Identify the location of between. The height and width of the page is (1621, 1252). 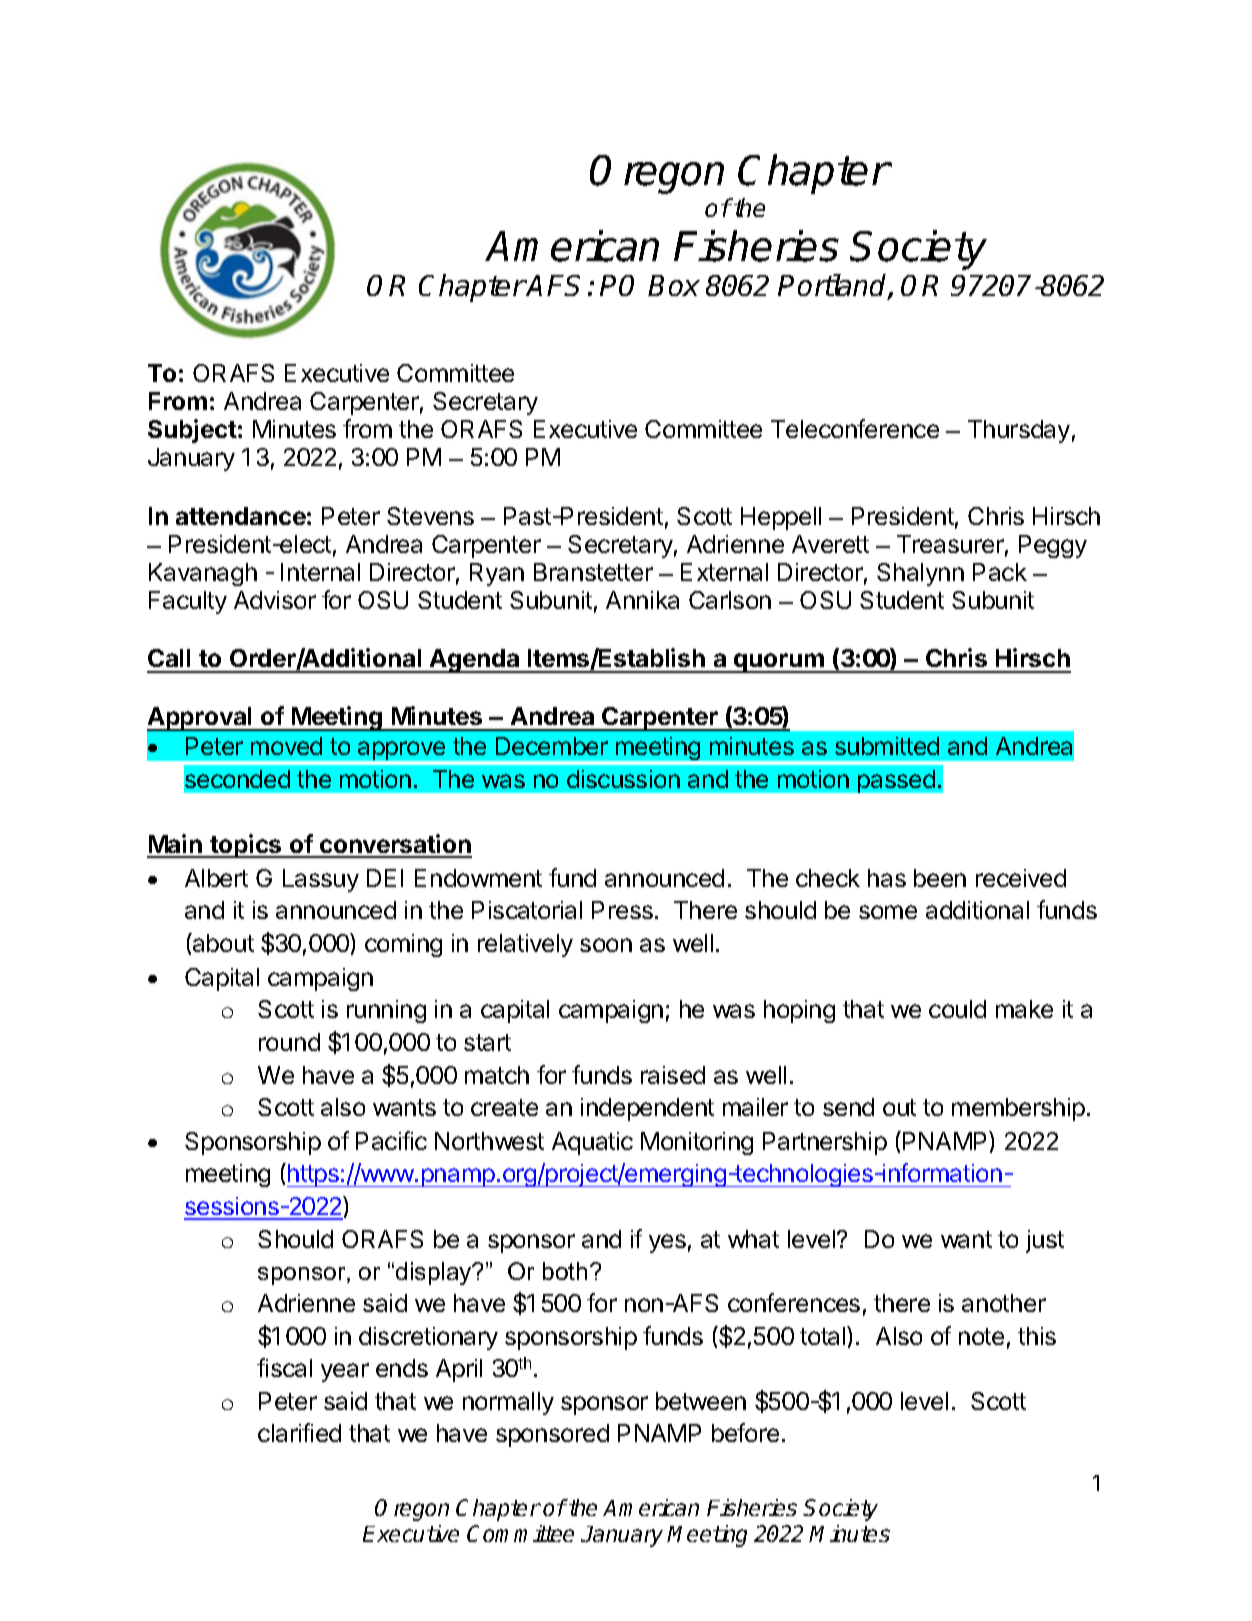
(701, 1401).
